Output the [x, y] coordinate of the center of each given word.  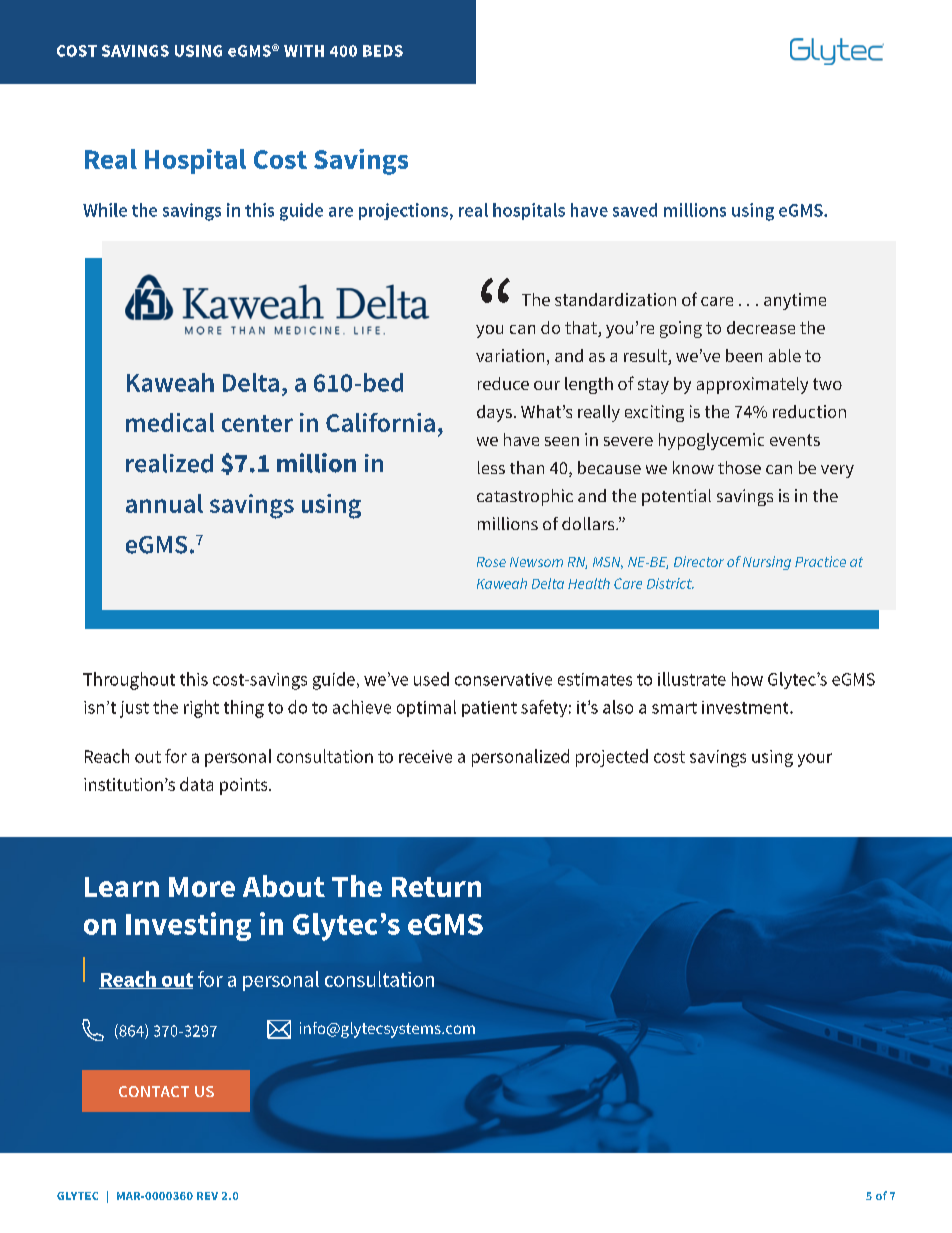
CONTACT [154, 1091]
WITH [304, 51]
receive [425, 756]
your [815, 760]
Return [436, 887]
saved [635, 210]
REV [207, 1196]
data [196, 784]
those [739, 467]
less [491, 467]
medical [170, 422]
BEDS [383, 51]
